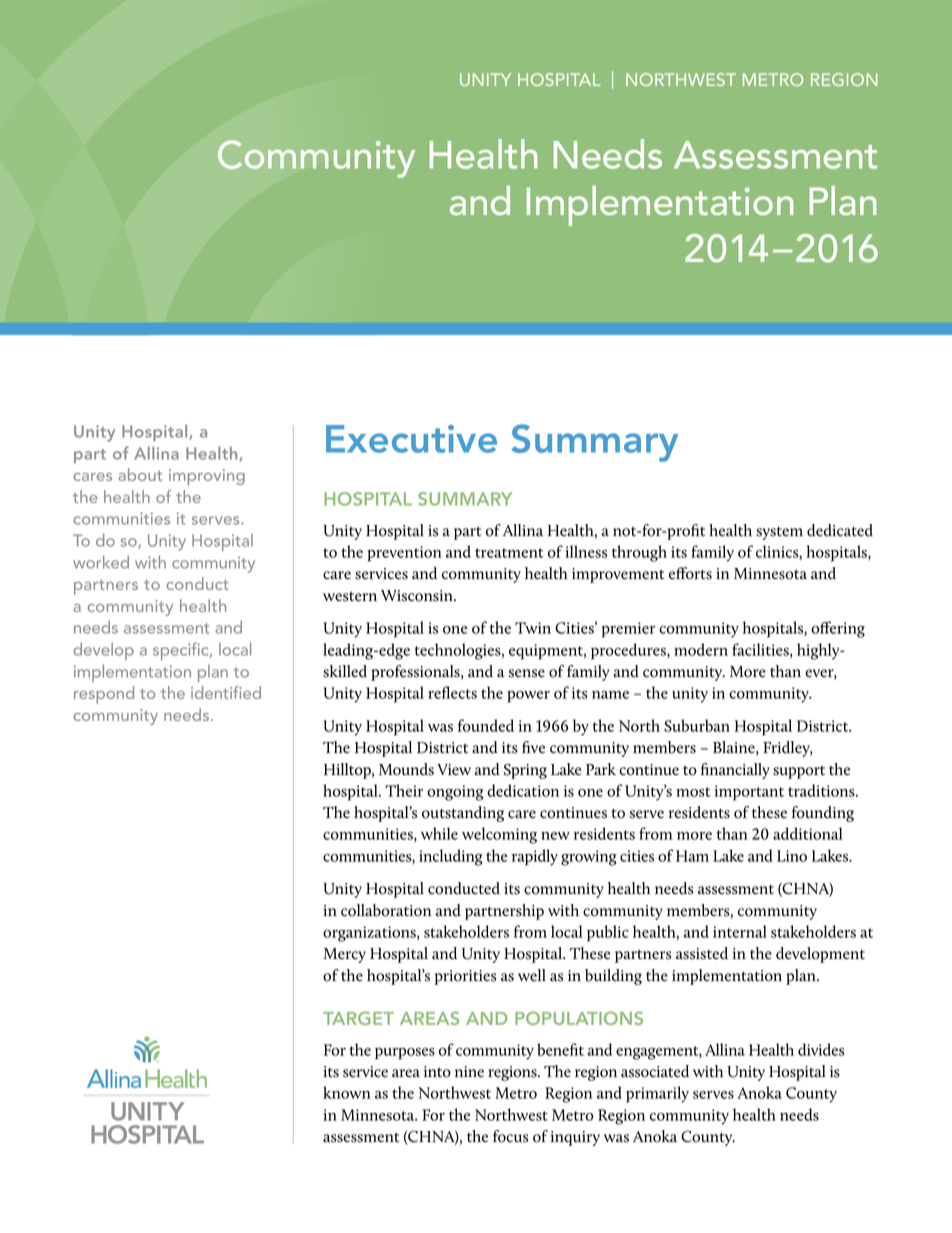 This page has width=952, height=1233. What do you see at coordinates (207, 477) in the page?
I see `improving` at bounding box center [207, 477].
